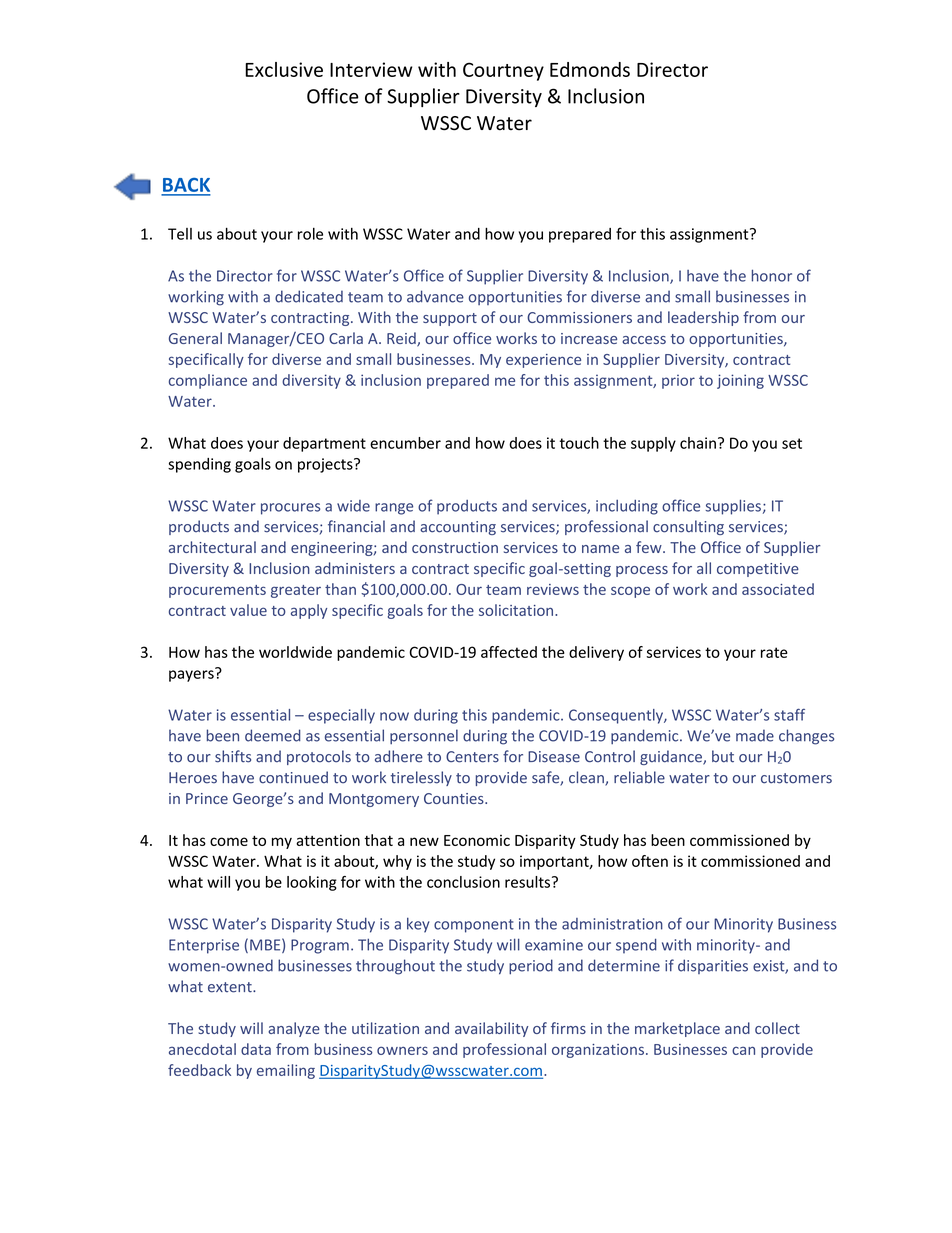 The image size is (952, 1233). What do you see at coordinates (455, 798) in the screenshot?
I see `Counties` at bounding box center [455, 798].
